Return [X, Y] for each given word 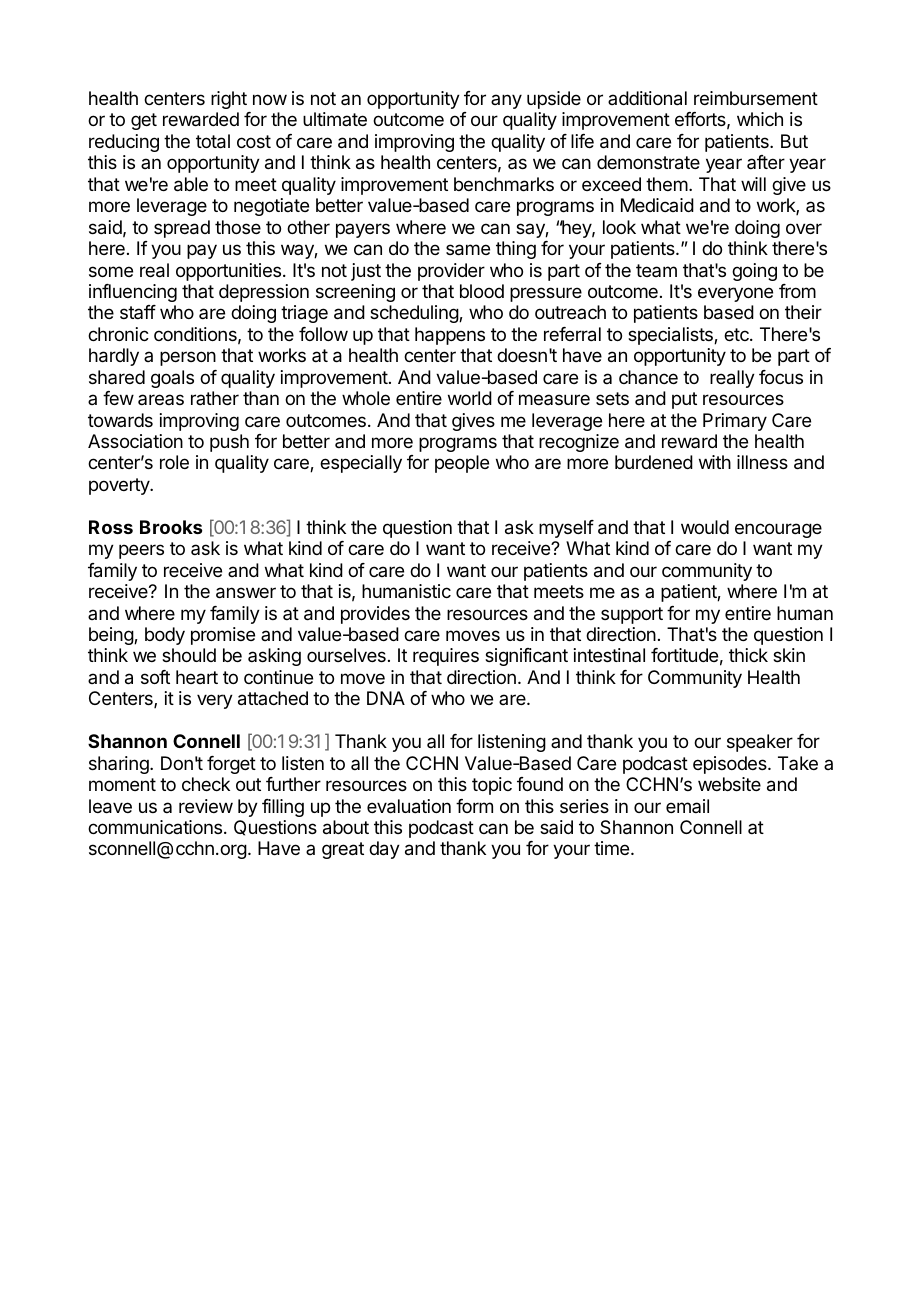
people [462, 464]
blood [482, 291]
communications [156, 827]
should [189, 655]
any [506, 101]
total [213, 141]
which [760, 119]
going [754, 272]
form [474, 806]
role [174, 462]
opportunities [228, 272]
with [715, 462]
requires [446, 657]
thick [748, 655]
